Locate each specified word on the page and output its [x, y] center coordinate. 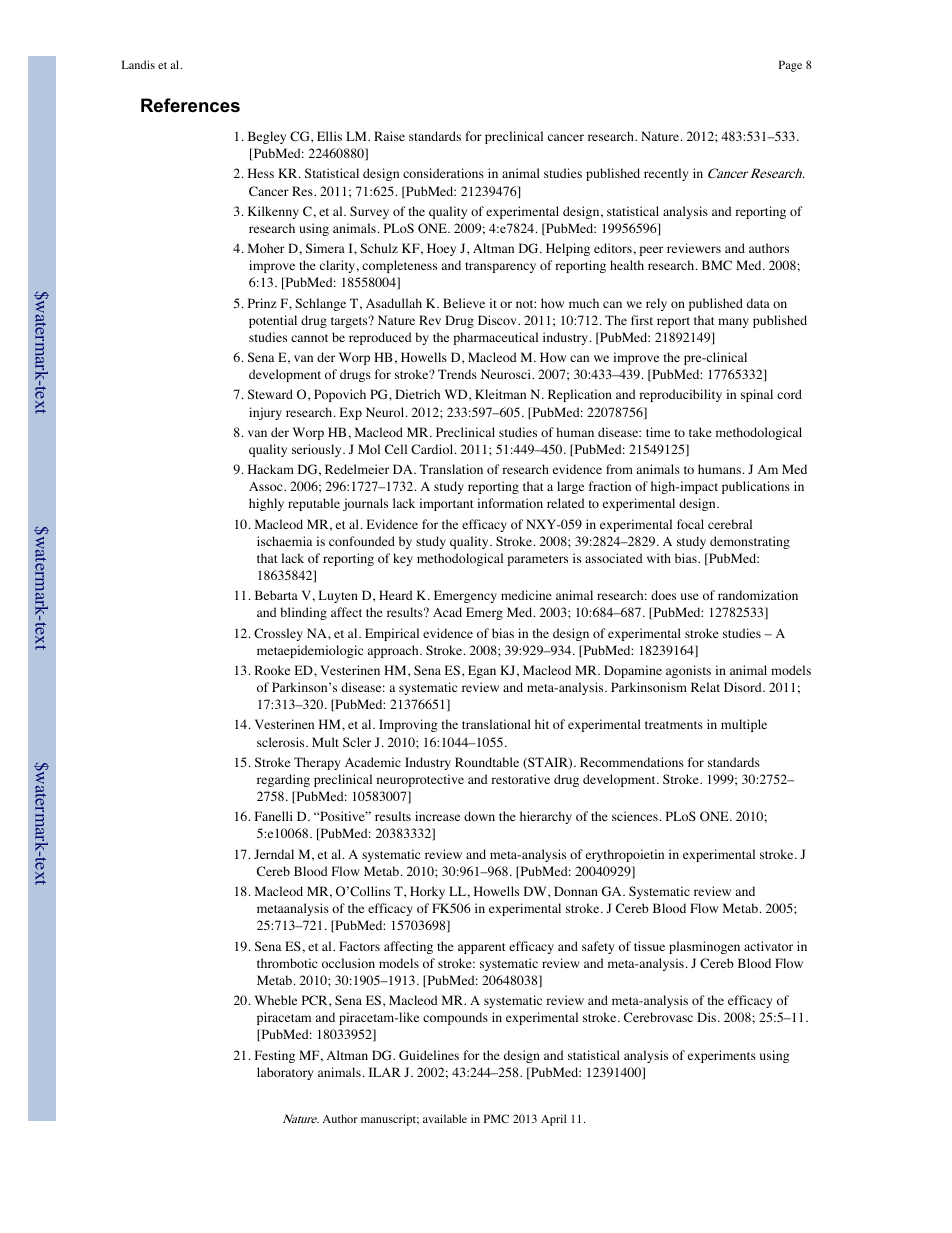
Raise [389, 136]
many [733, 323]
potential [273, 321]
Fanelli [274, 816]
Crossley [278, 634]
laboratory [285, 1073]
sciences [635, 816]
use [690, 596]
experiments [722, 1056]
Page [790, 66]
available [445, 1118]
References [190, 105]
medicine [526, 595]
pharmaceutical [495, 338]
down [479, 816]
